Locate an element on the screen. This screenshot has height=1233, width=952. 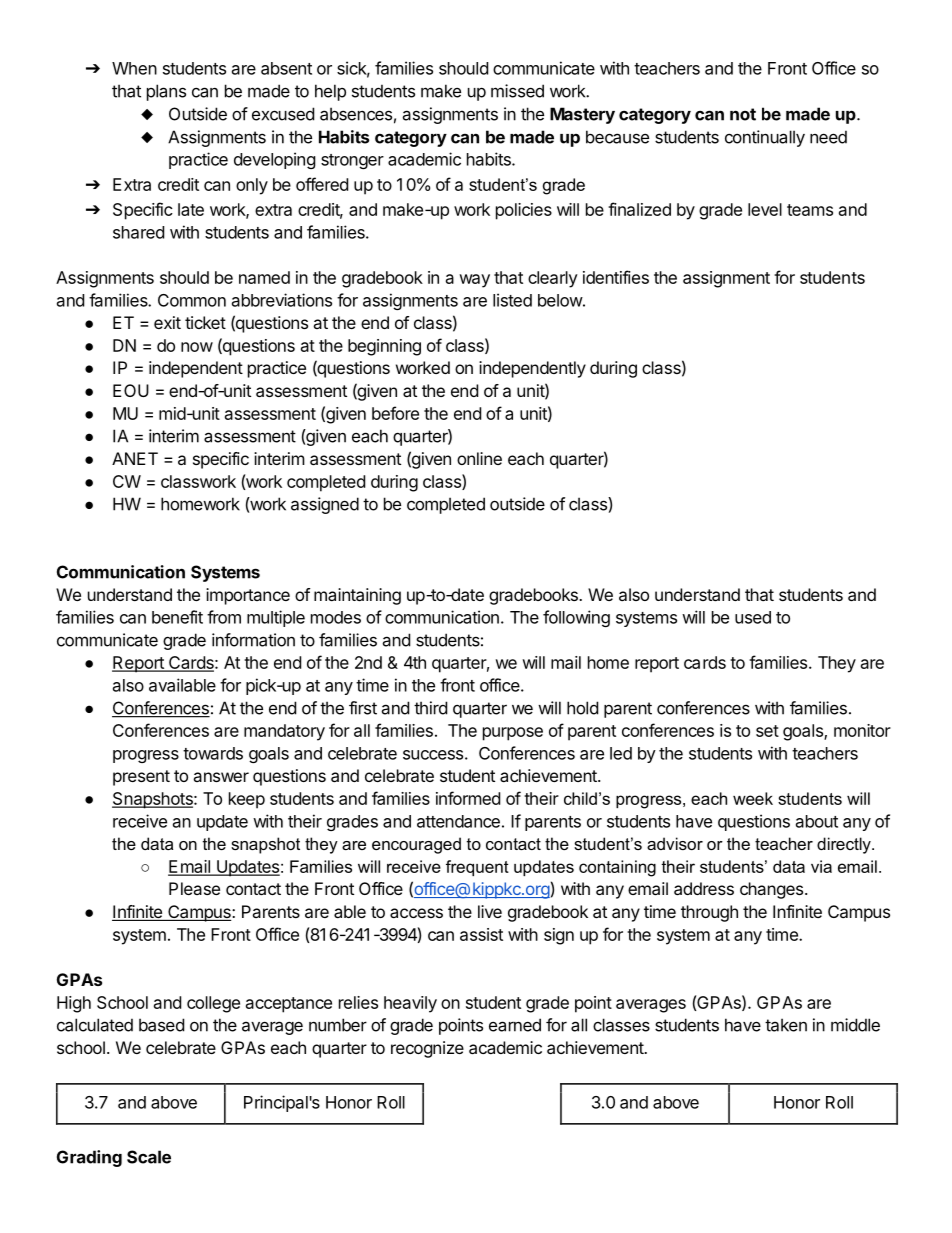
Scale is located at coordinates (149, 1157).
